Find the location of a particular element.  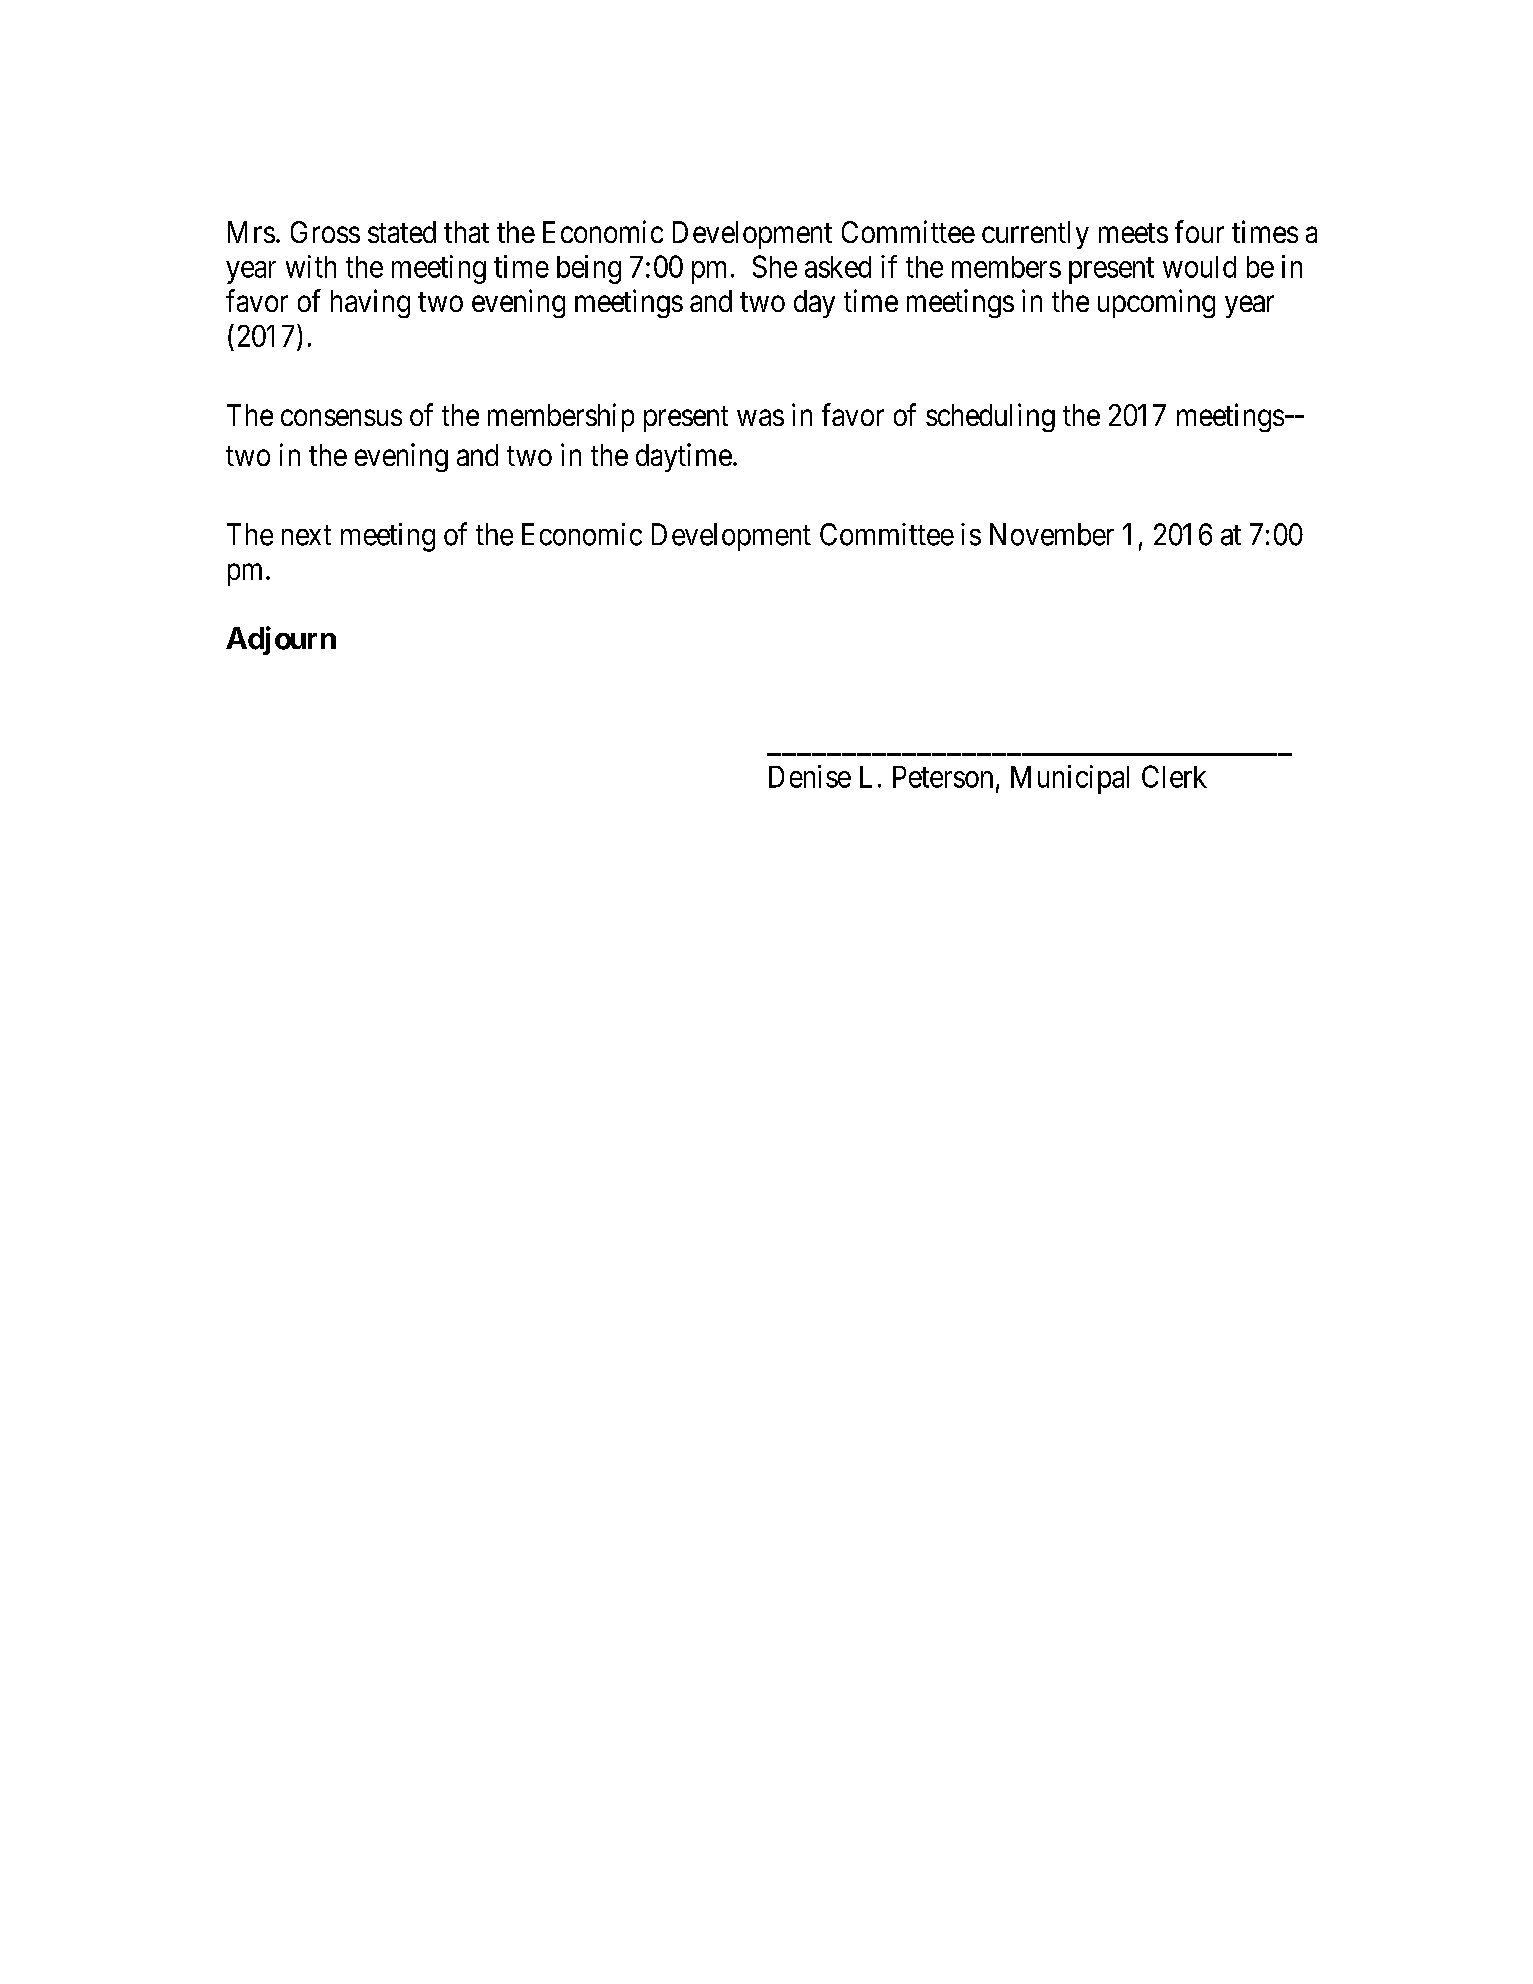

November is located at coordinates (1052, 534).
